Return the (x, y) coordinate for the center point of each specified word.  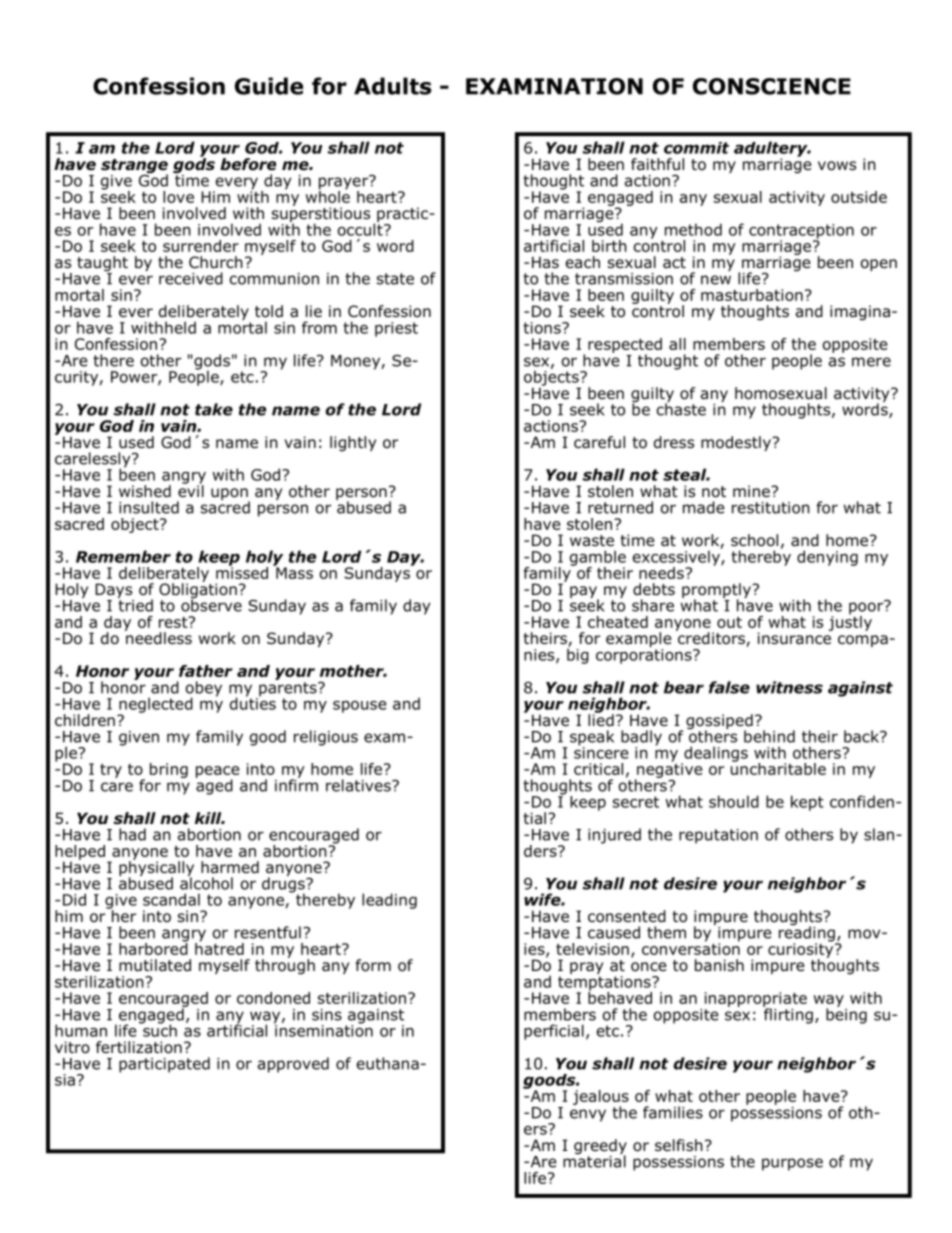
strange (134, 167)
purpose (792, 1164)
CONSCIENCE (772, 86)
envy (588, 1115)
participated (164, 1065)
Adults (392, 86)
